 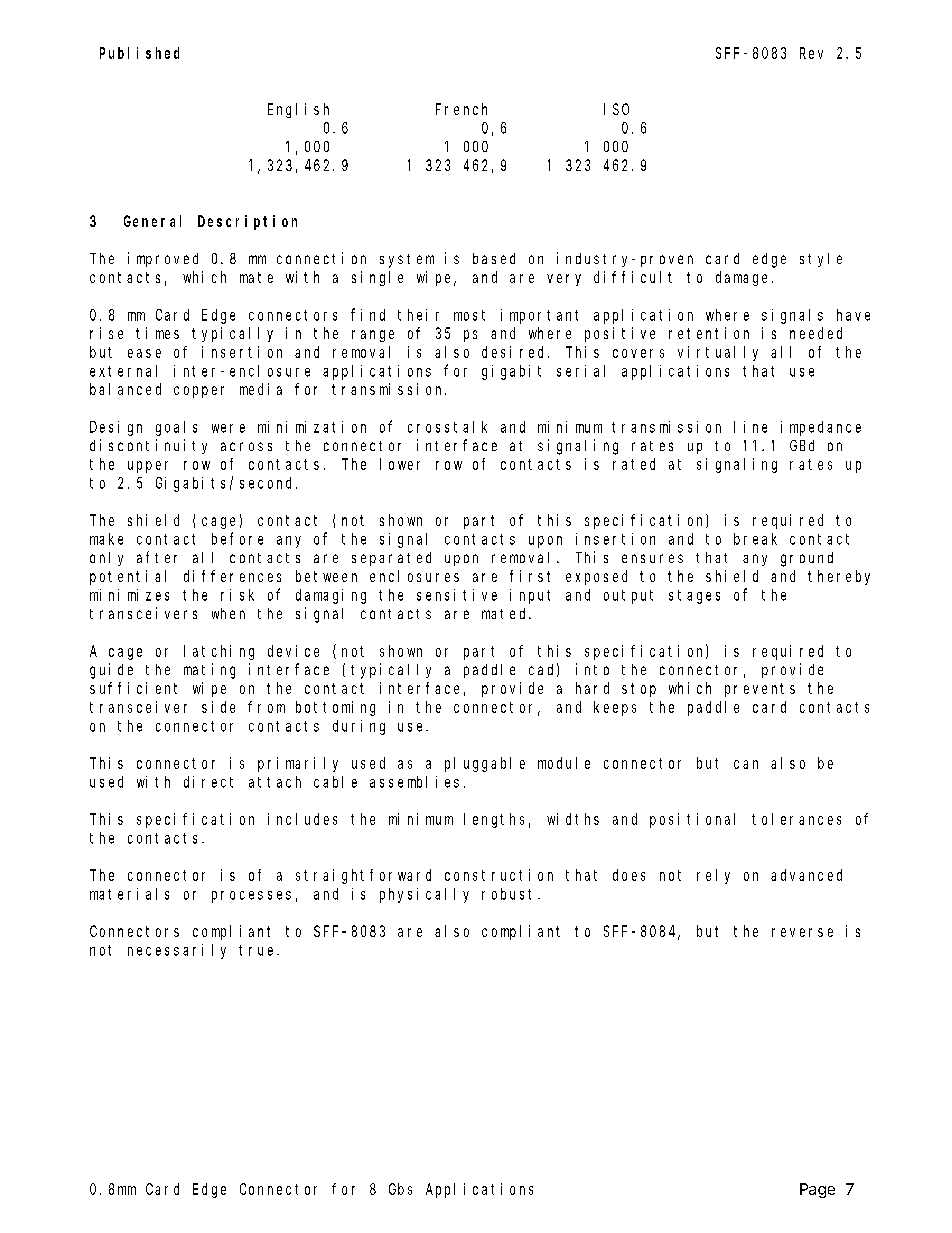 What do you see at coordinates (228, 613) in the image?
I see `when` at bounding box center [228, 613].
